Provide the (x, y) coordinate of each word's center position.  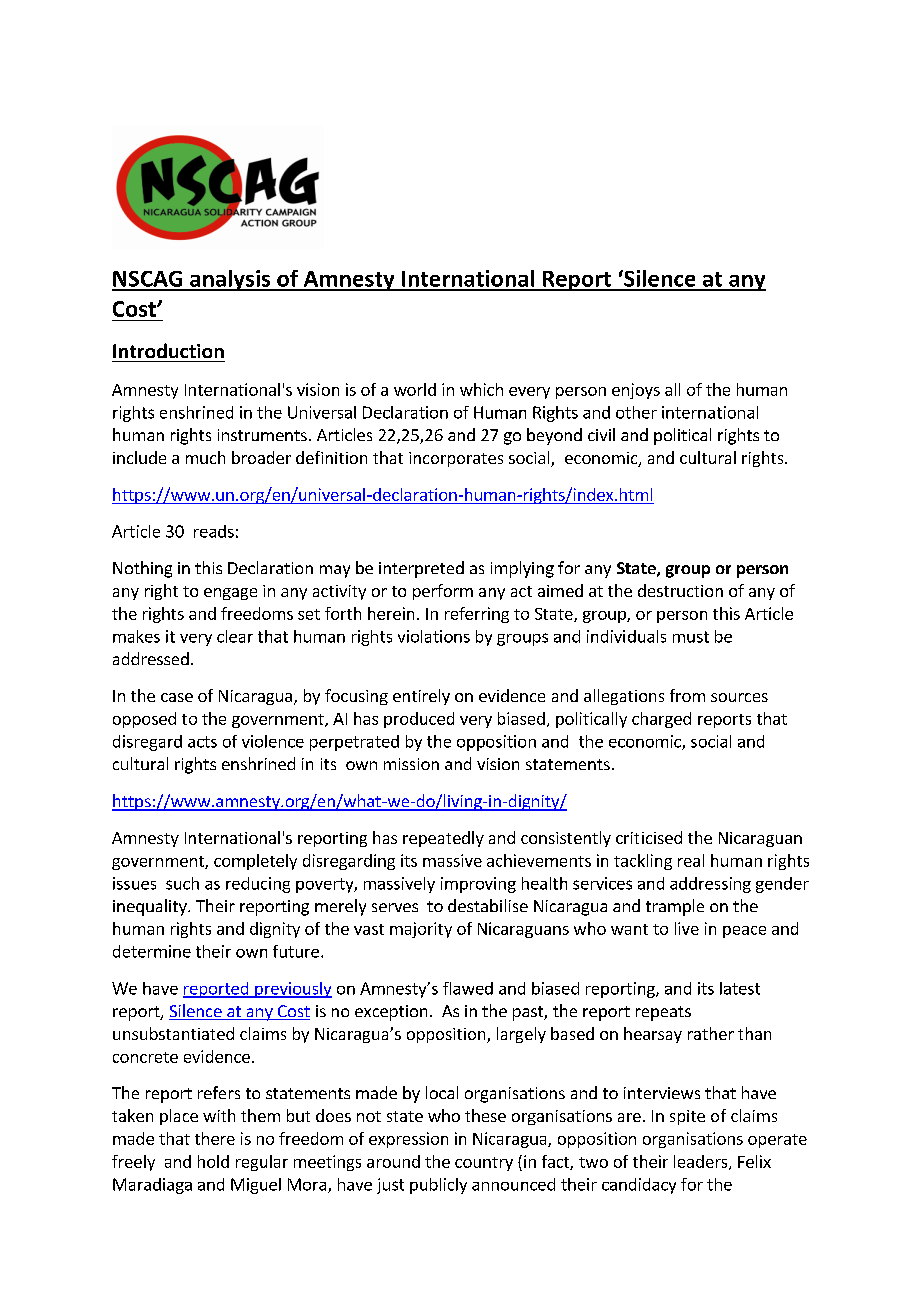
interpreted (421, 569)
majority (421, 930)
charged (661, 720)
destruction (680, 590)
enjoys (636, 391)
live (687, 928)
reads (214, 531)
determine (152, 951)
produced (419, 720)
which (481, 389)
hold (213, 1161)
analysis (230, 280)
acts (202, 742)
